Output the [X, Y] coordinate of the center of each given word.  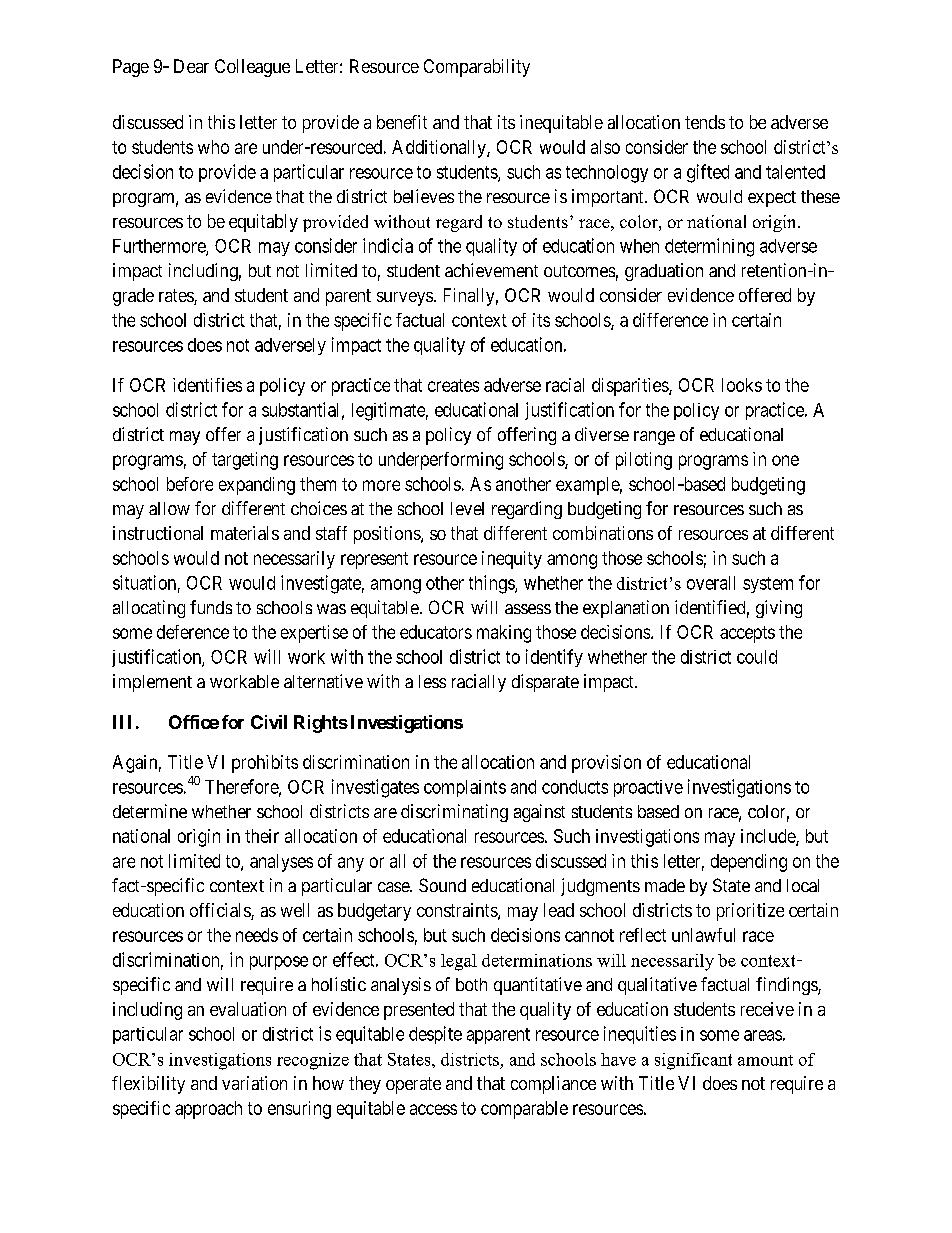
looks [742, 385]
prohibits [265, 764]
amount [765, 1060]
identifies [207, 385]
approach [208, 1110]
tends [705, 122]
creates [453, 385]
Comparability [477, 68]
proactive [648, 788]
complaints [465, 788]
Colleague [252, 68]
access [433, 1109]
